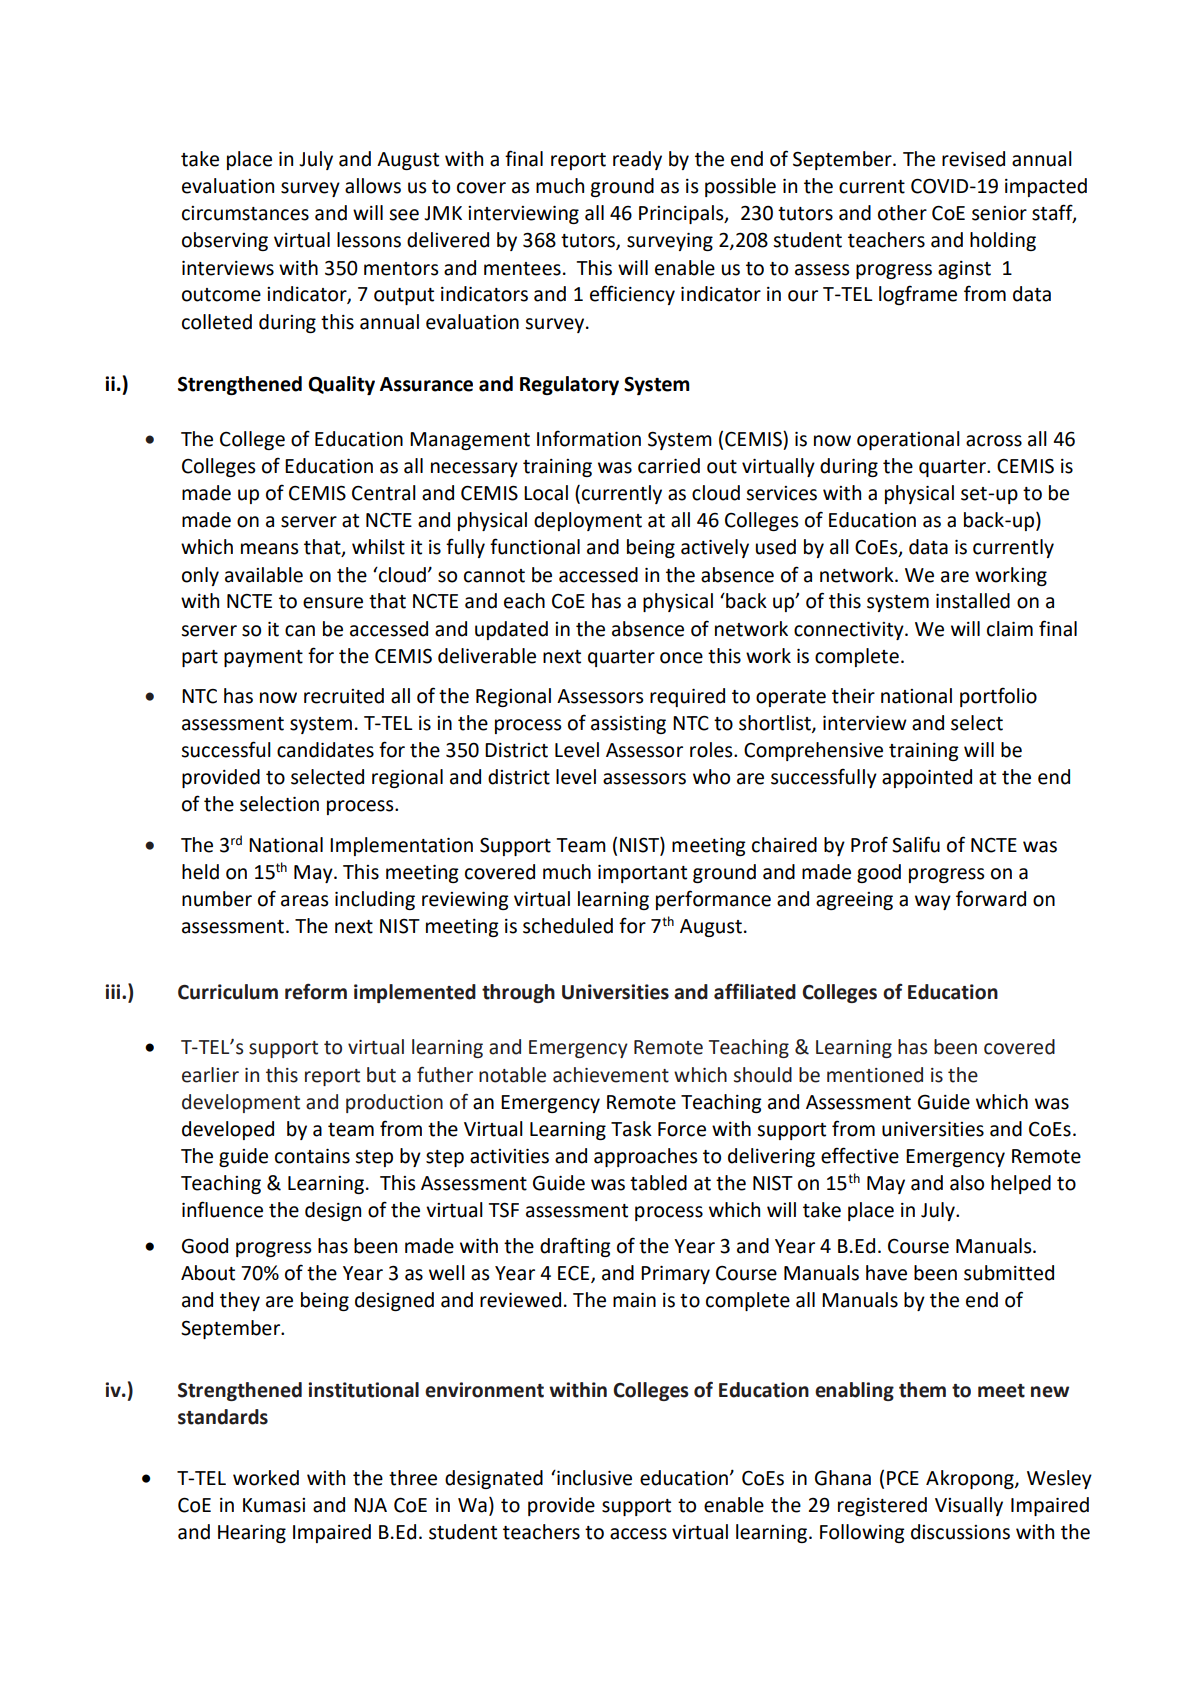 This document has width=1200, height=1697. What do you see at coordinates (642, 874) in the document?
I see `important` at bounding box center [642, 874].
